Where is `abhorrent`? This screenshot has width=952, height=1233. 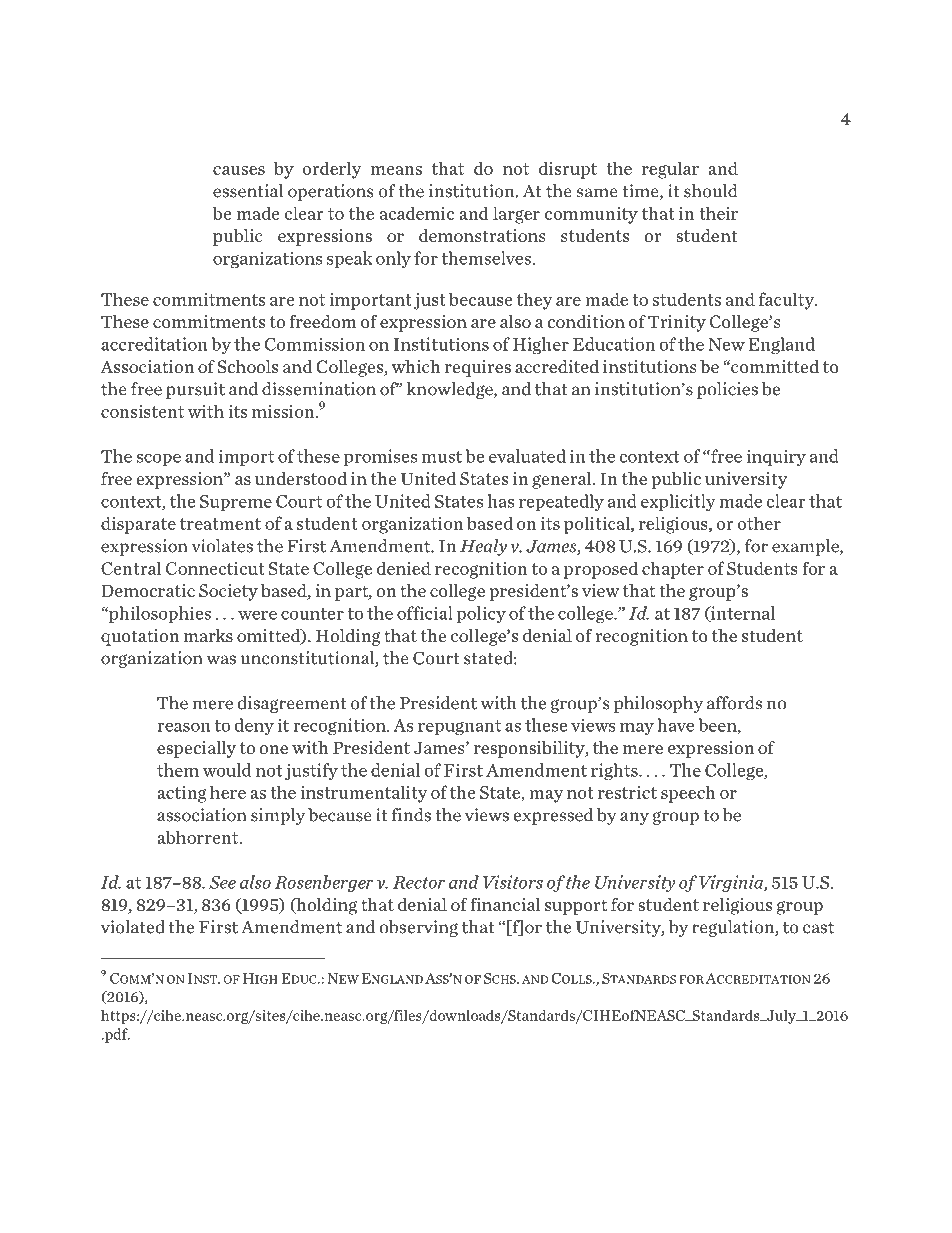
abhorrent is located at coordinates (199, 837).
